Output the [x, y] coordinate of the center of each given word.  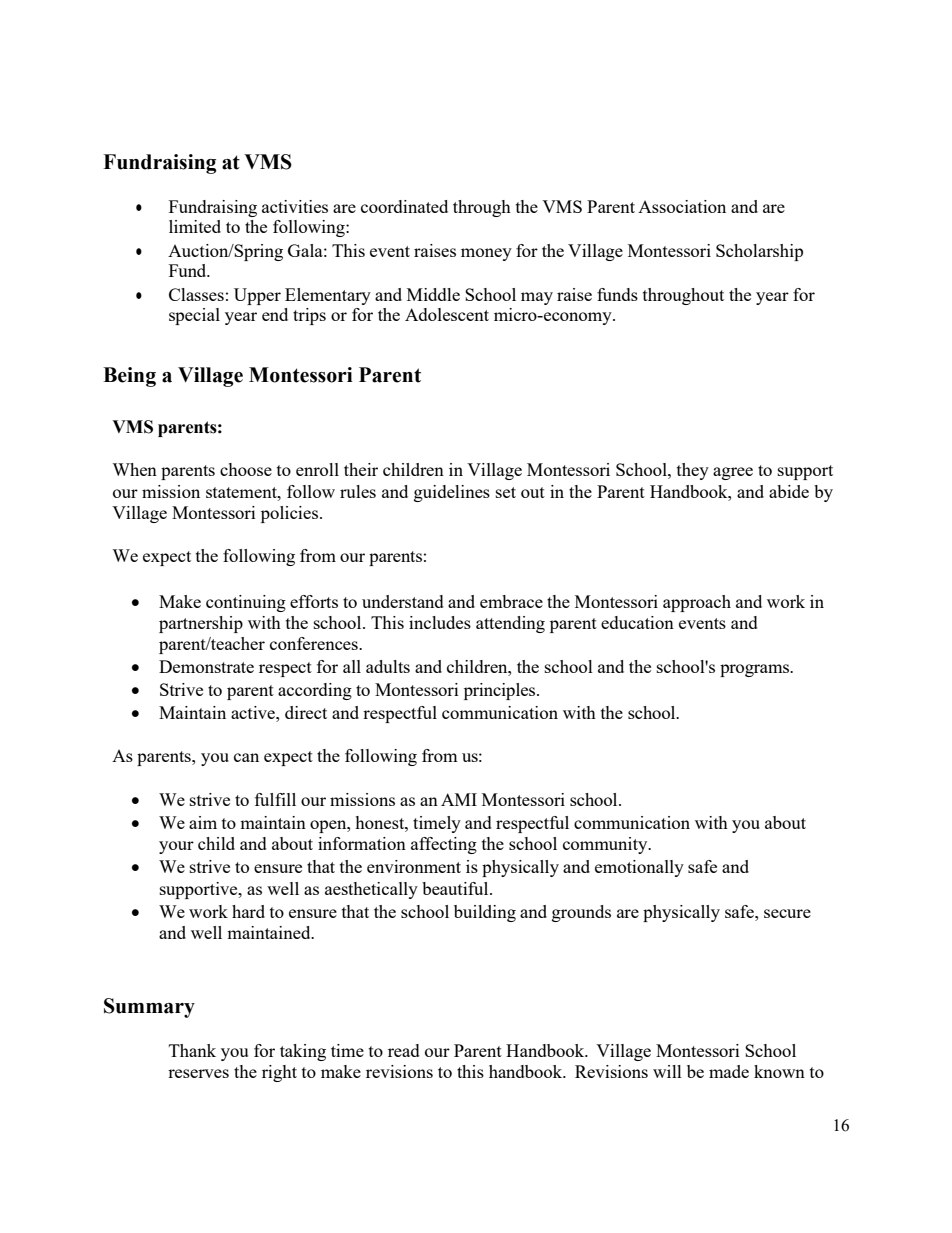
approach [697, 603]
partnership [201, 624]
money [486, 254]
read [404, 1050]
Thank [192, 1050]
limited [195, 226]
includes [440, 622]
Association [682, 206]
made [729, 1071]
